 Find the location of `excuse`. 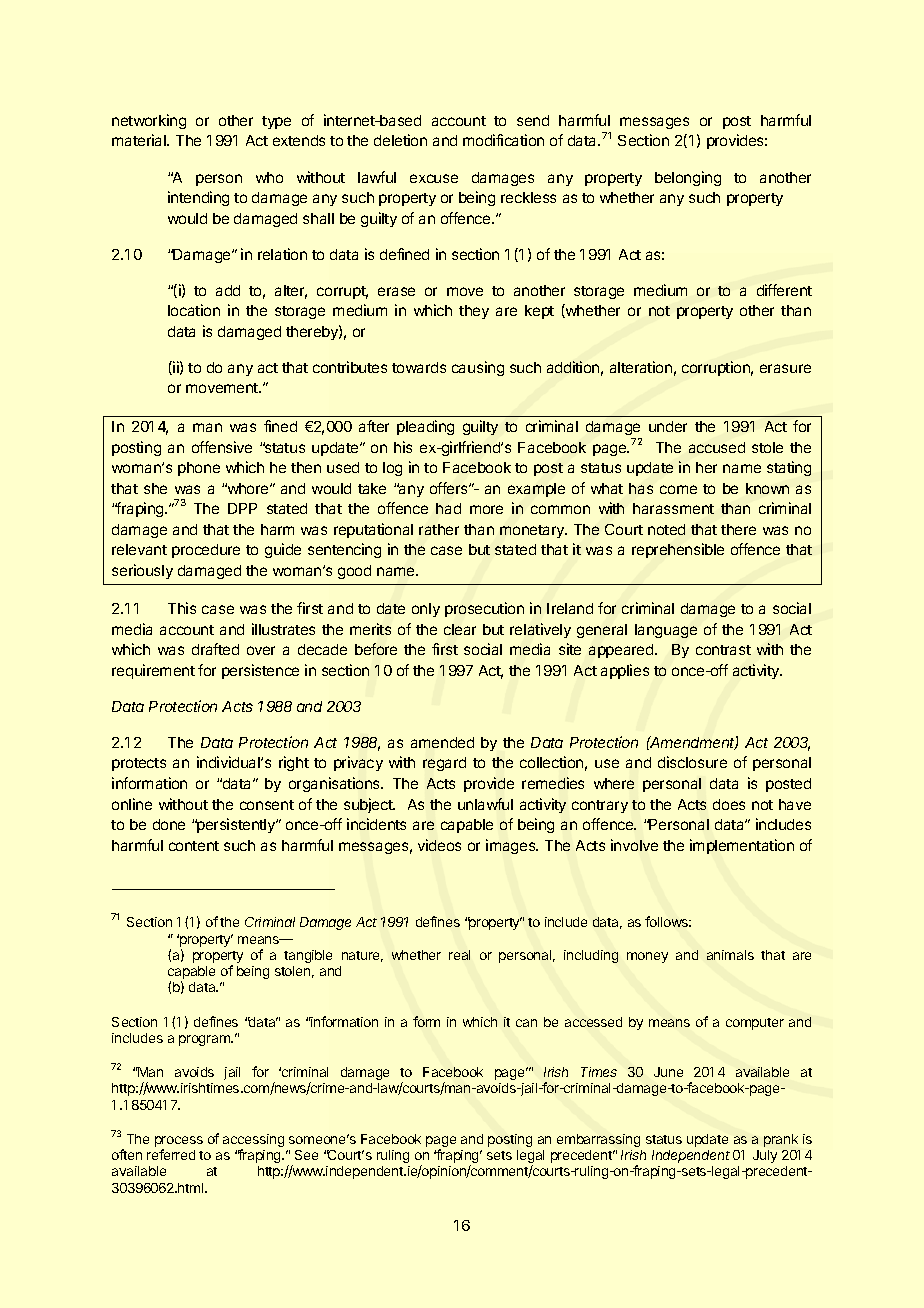

excuse is located at coordinates (434, 178).
